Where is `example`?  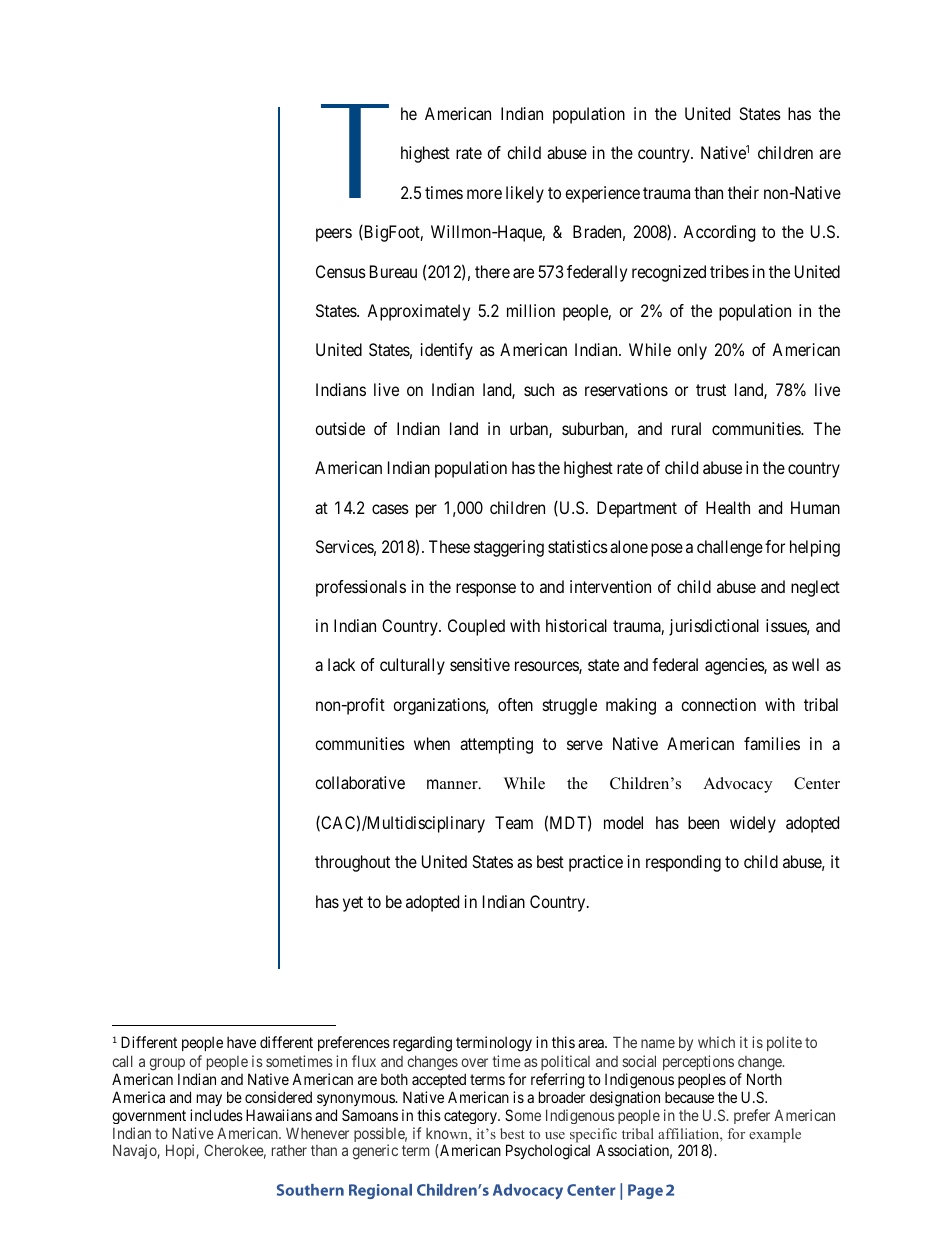
example is located at coordinates (775, 1135).
